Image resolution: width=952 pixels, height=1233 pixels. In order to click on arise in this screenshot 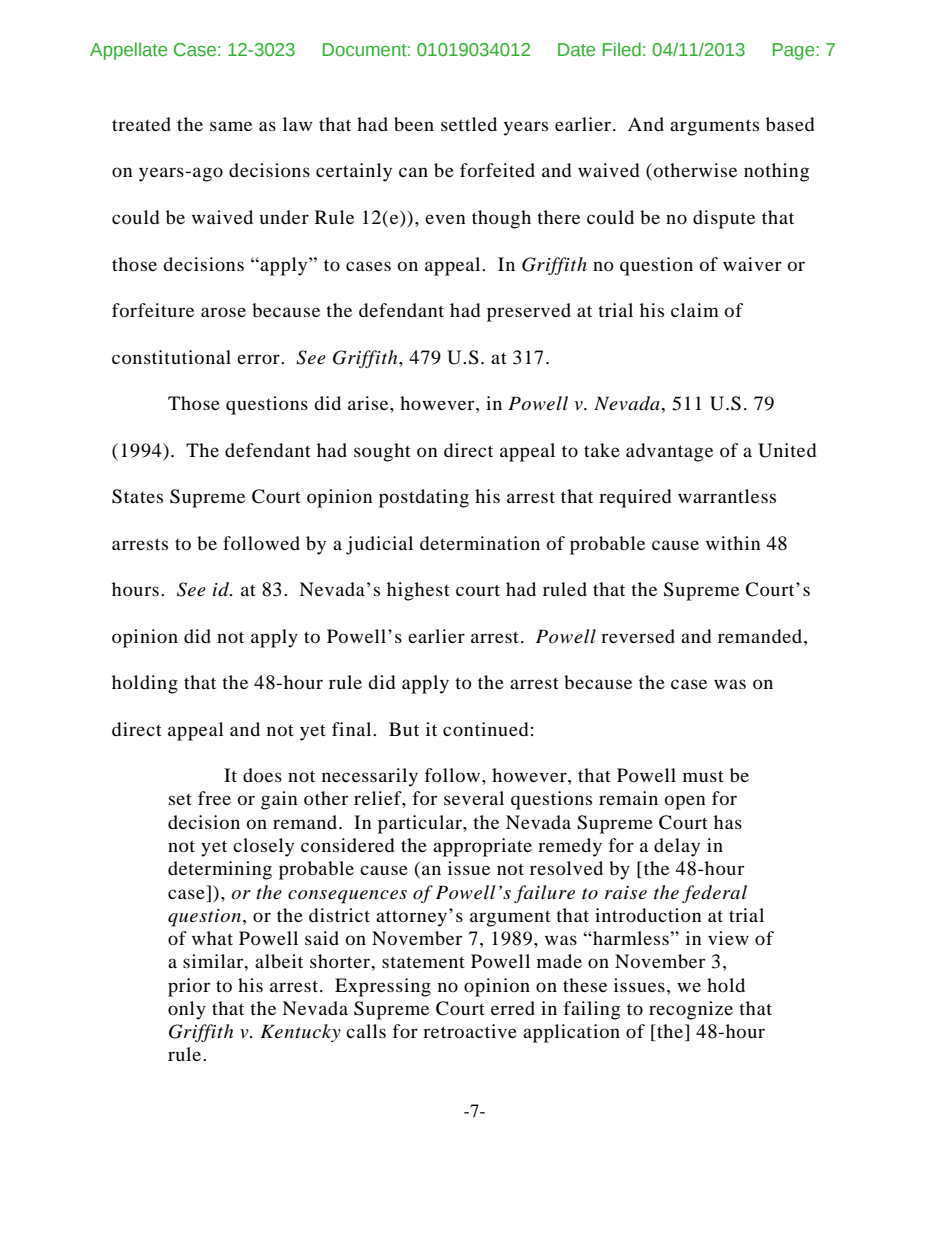, I will do `click(369, 403)`.
